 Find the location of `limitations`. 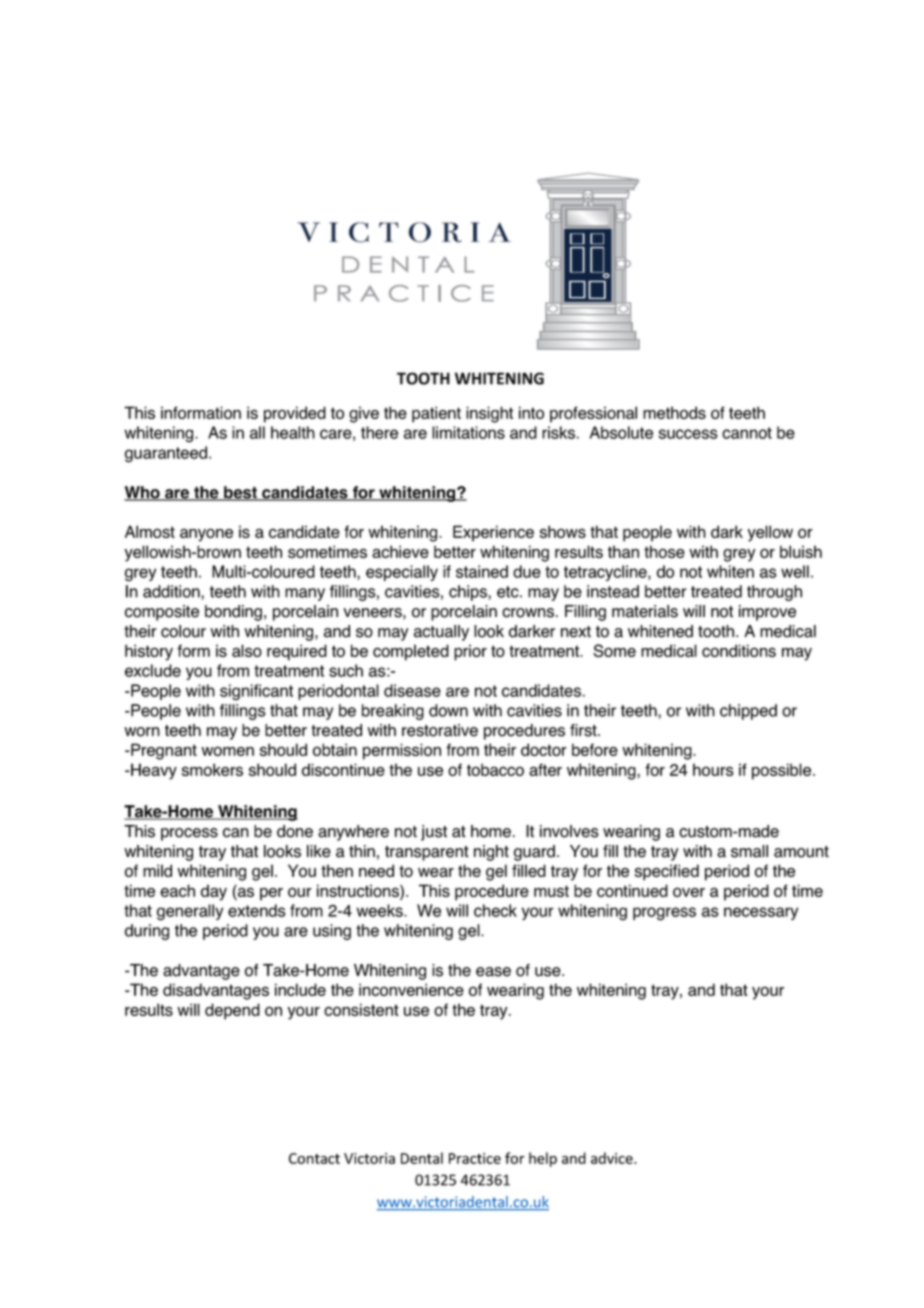

limitations is located at coordinates (468, 432).
